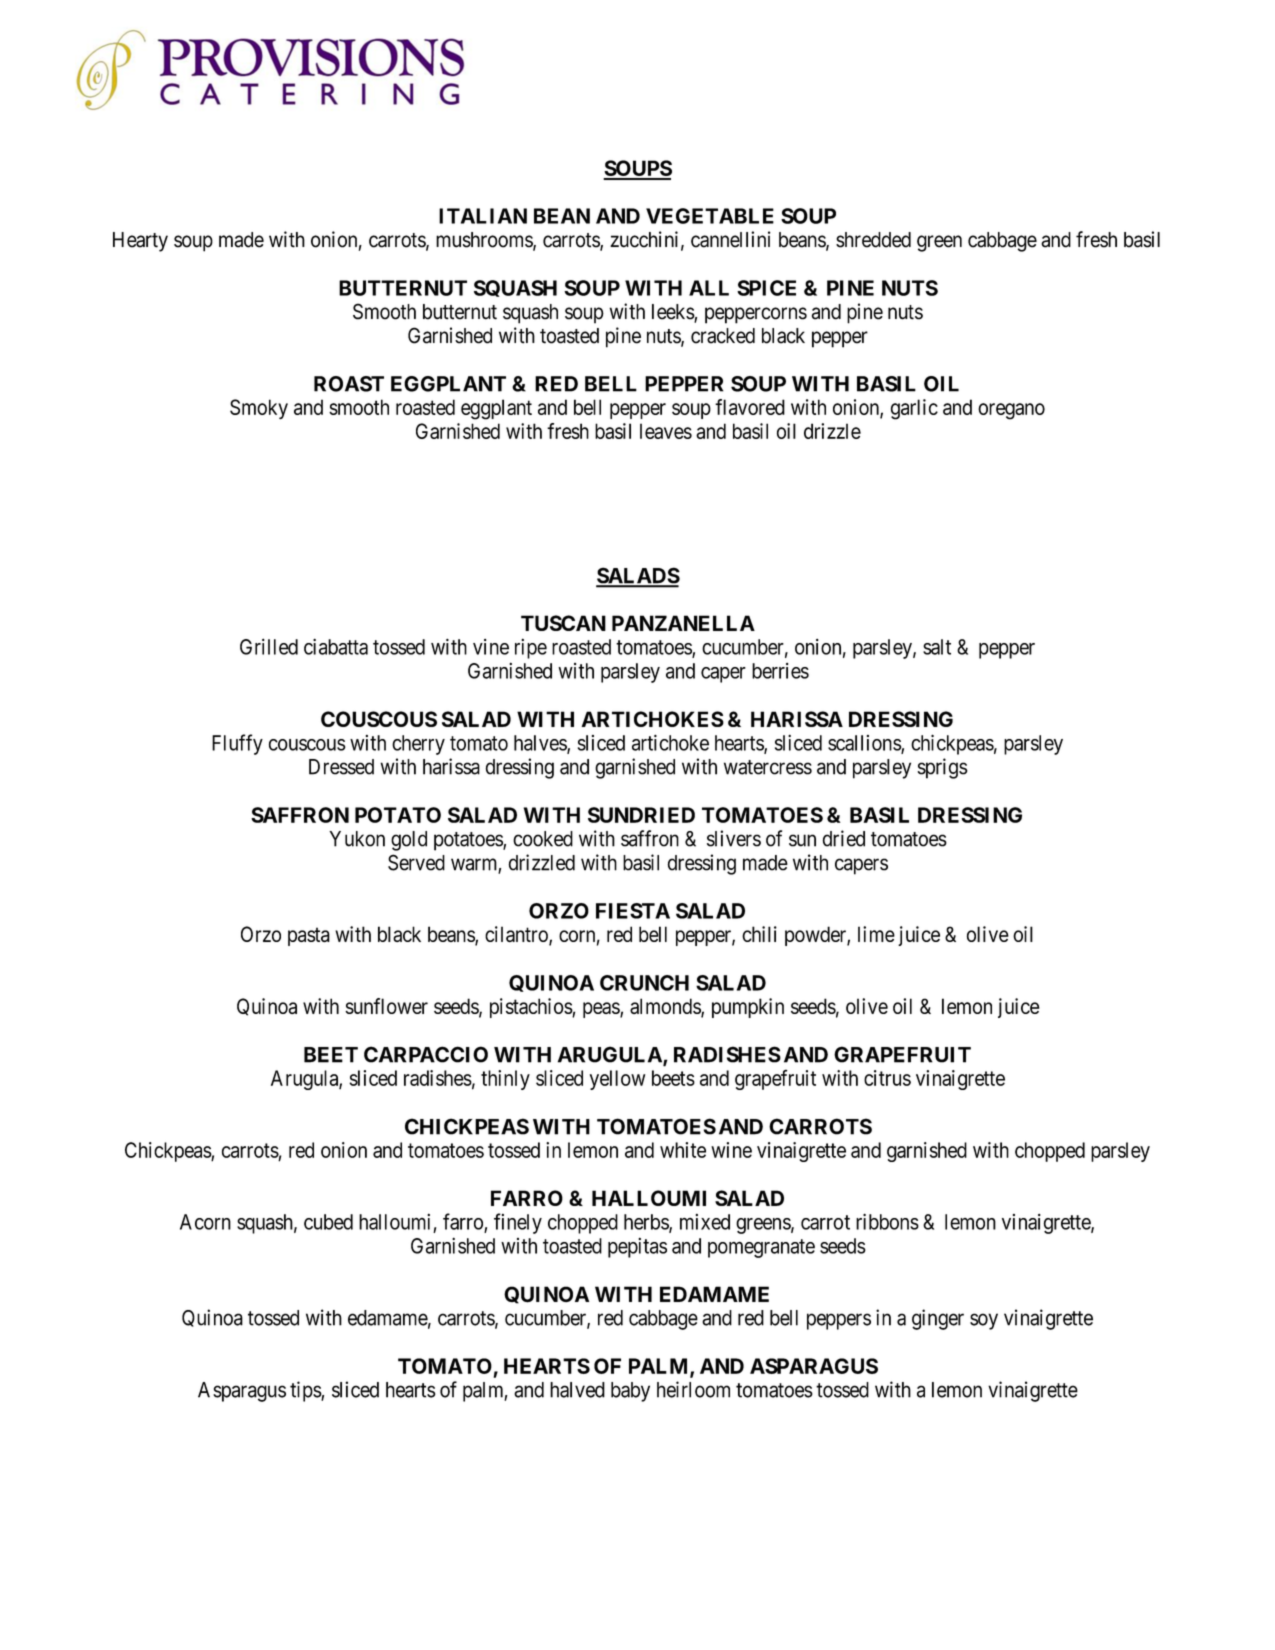  I want to click on Grilled, so click(269, 646).
